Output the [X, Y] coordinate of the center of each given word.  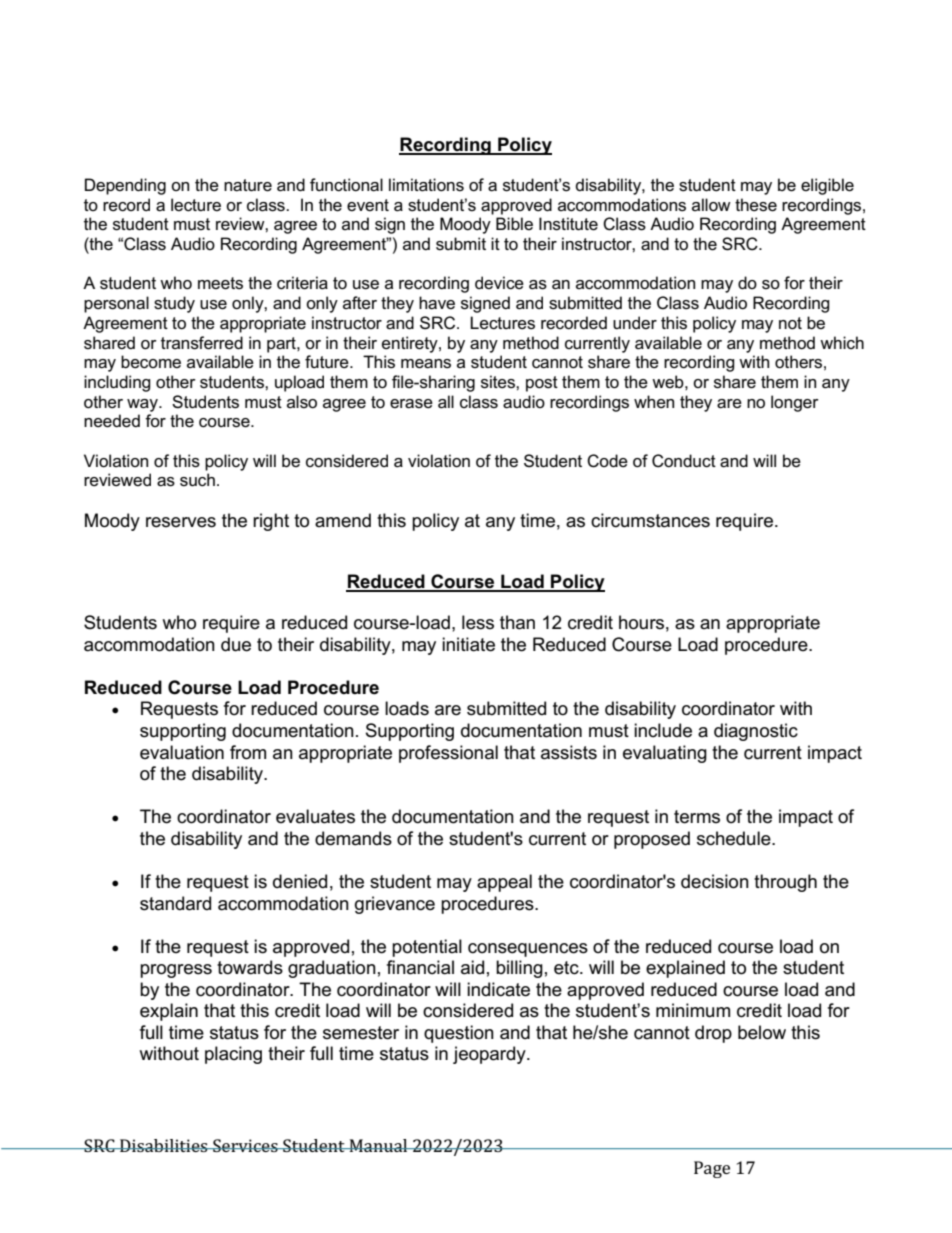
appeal [504, 883]
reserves [181, 522]
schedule [735, 838]
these [756, 205]
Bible [514, 223]
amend [343, 520]
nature [248, 185]
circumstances [650, 520]
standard [175, 903]
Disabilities [164, 1145]
